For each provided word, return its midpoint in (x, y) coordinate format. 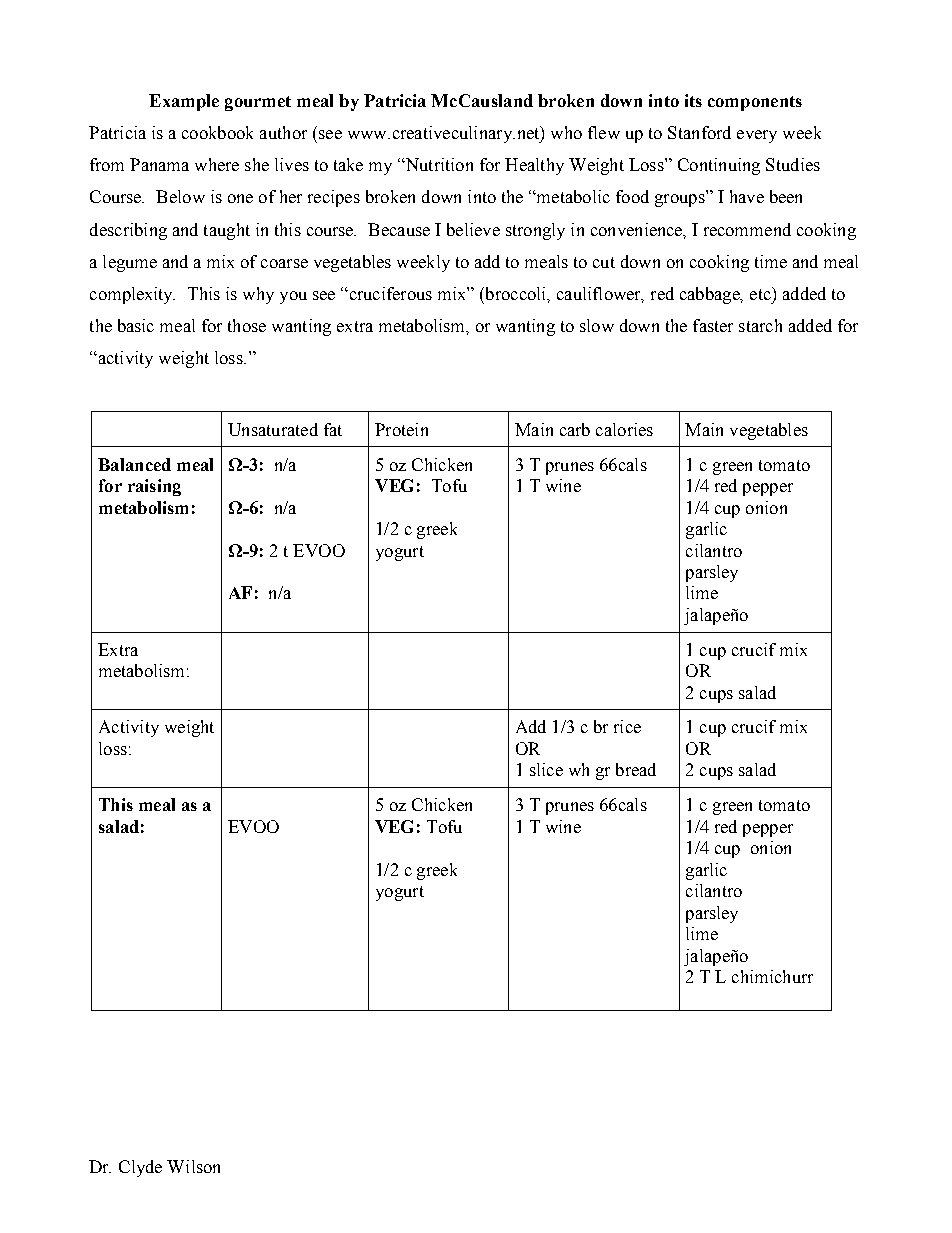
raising (154, 487)
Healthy (534, 166)
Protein (401, 429)
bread (636, 769)
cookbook (217, 132)
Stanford (699, 132)
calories (624, 429)
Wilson (193, 1166)
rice (627, 726)
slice (546, 769)
